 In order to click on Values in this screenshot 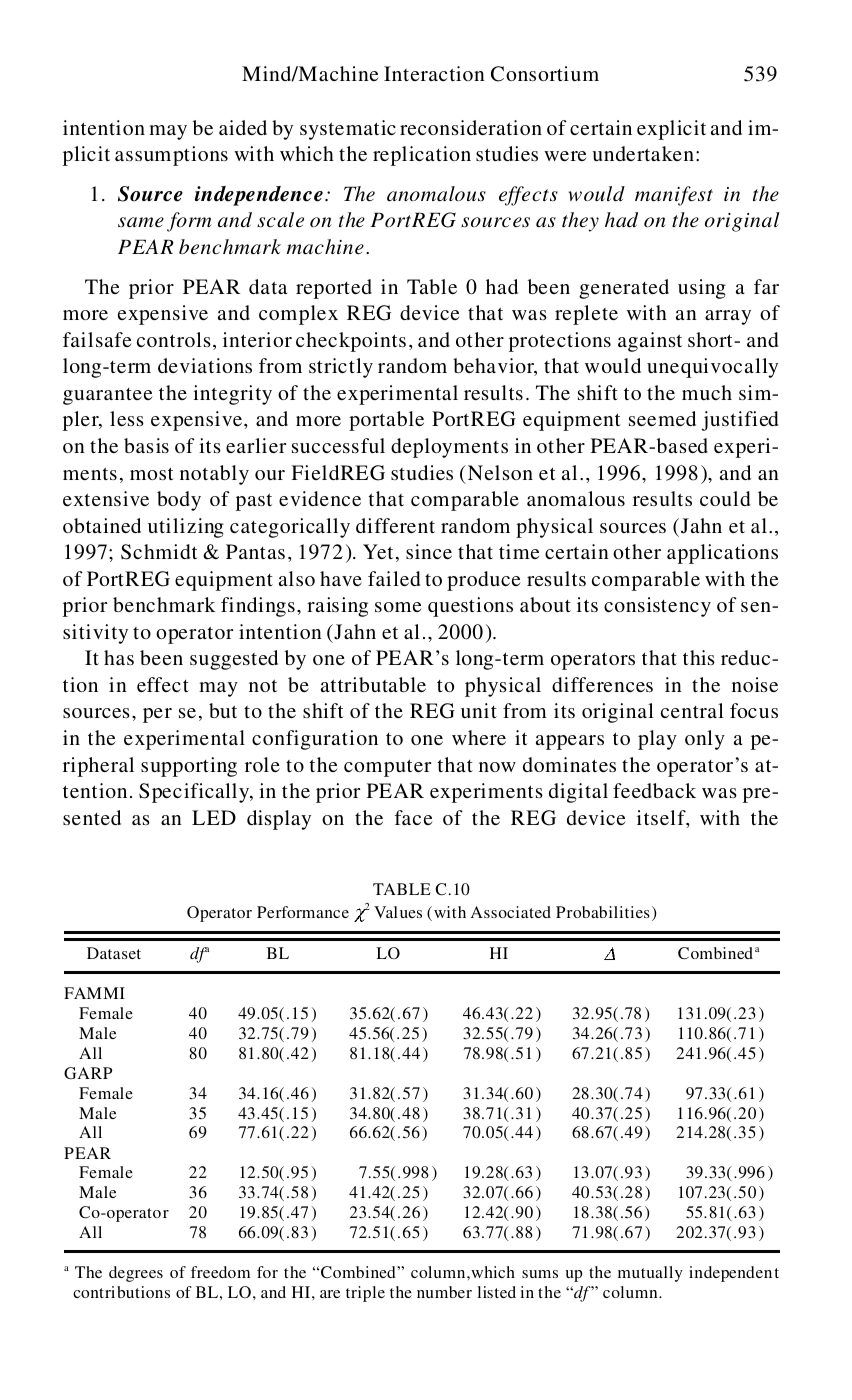, I will do `click(398, 912)`.
